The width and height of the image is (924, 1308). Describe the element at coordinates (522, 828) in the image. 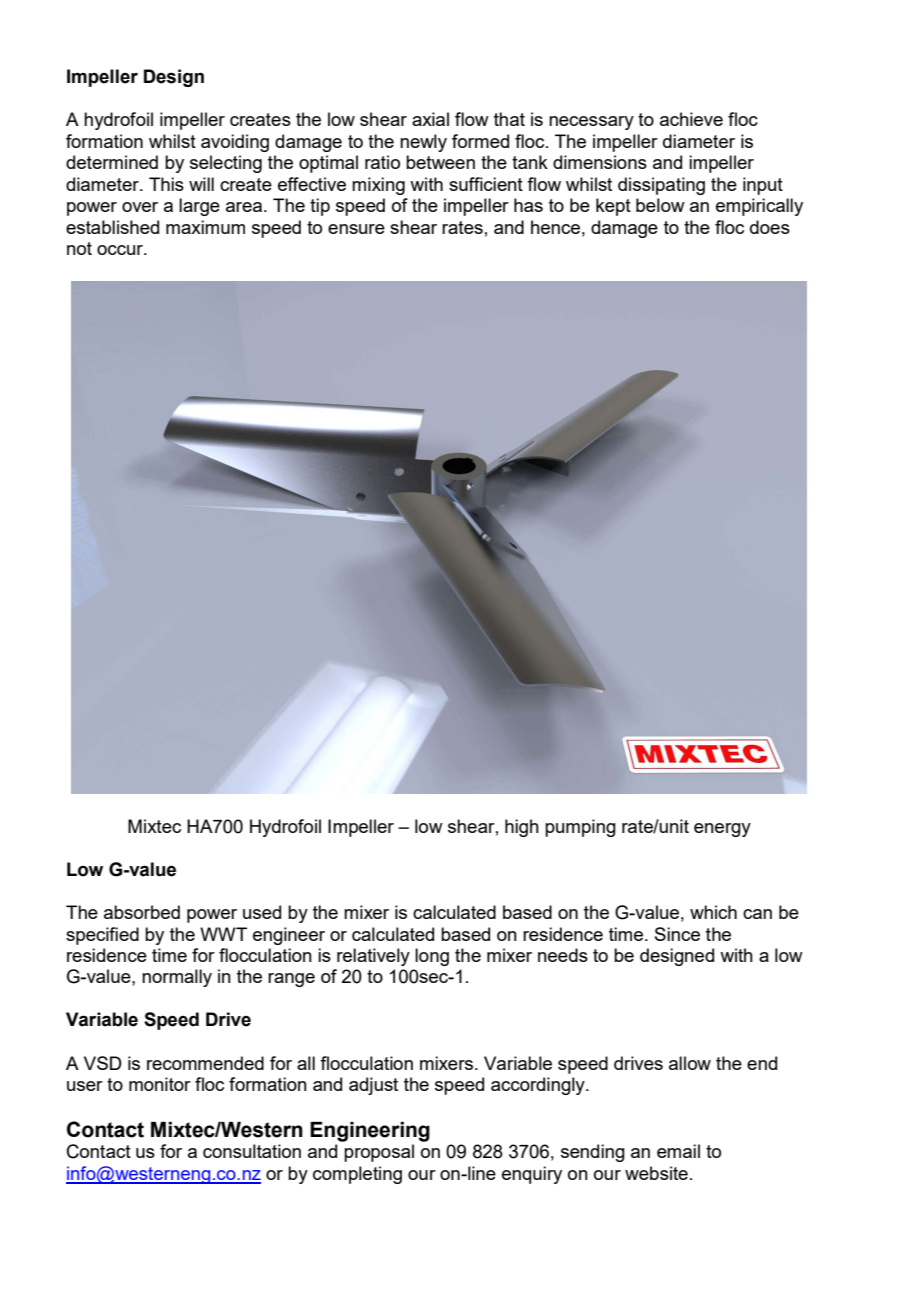

I see `high` at that location.
